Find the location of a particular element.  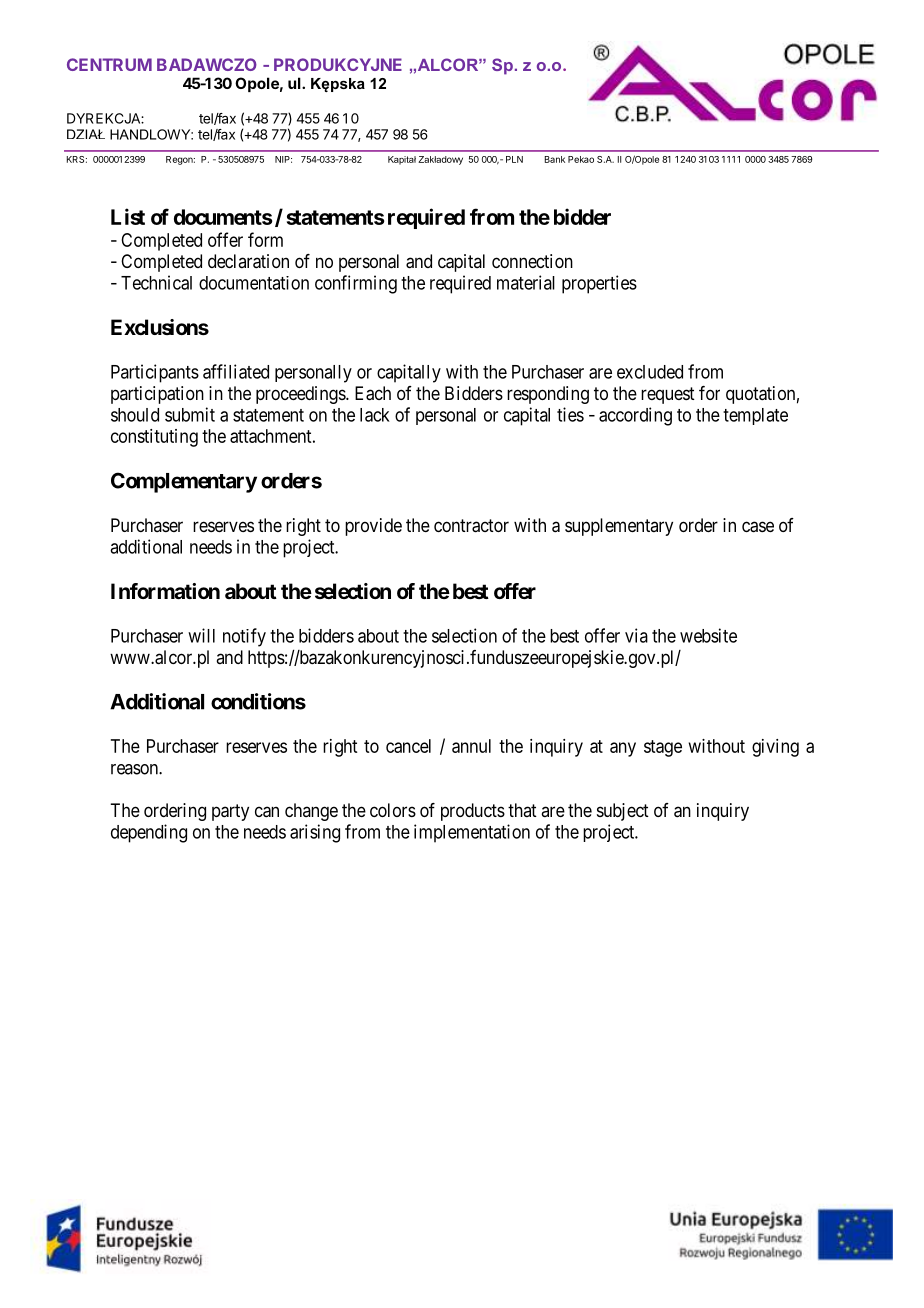

connection is located at coordinates (532, 261).
